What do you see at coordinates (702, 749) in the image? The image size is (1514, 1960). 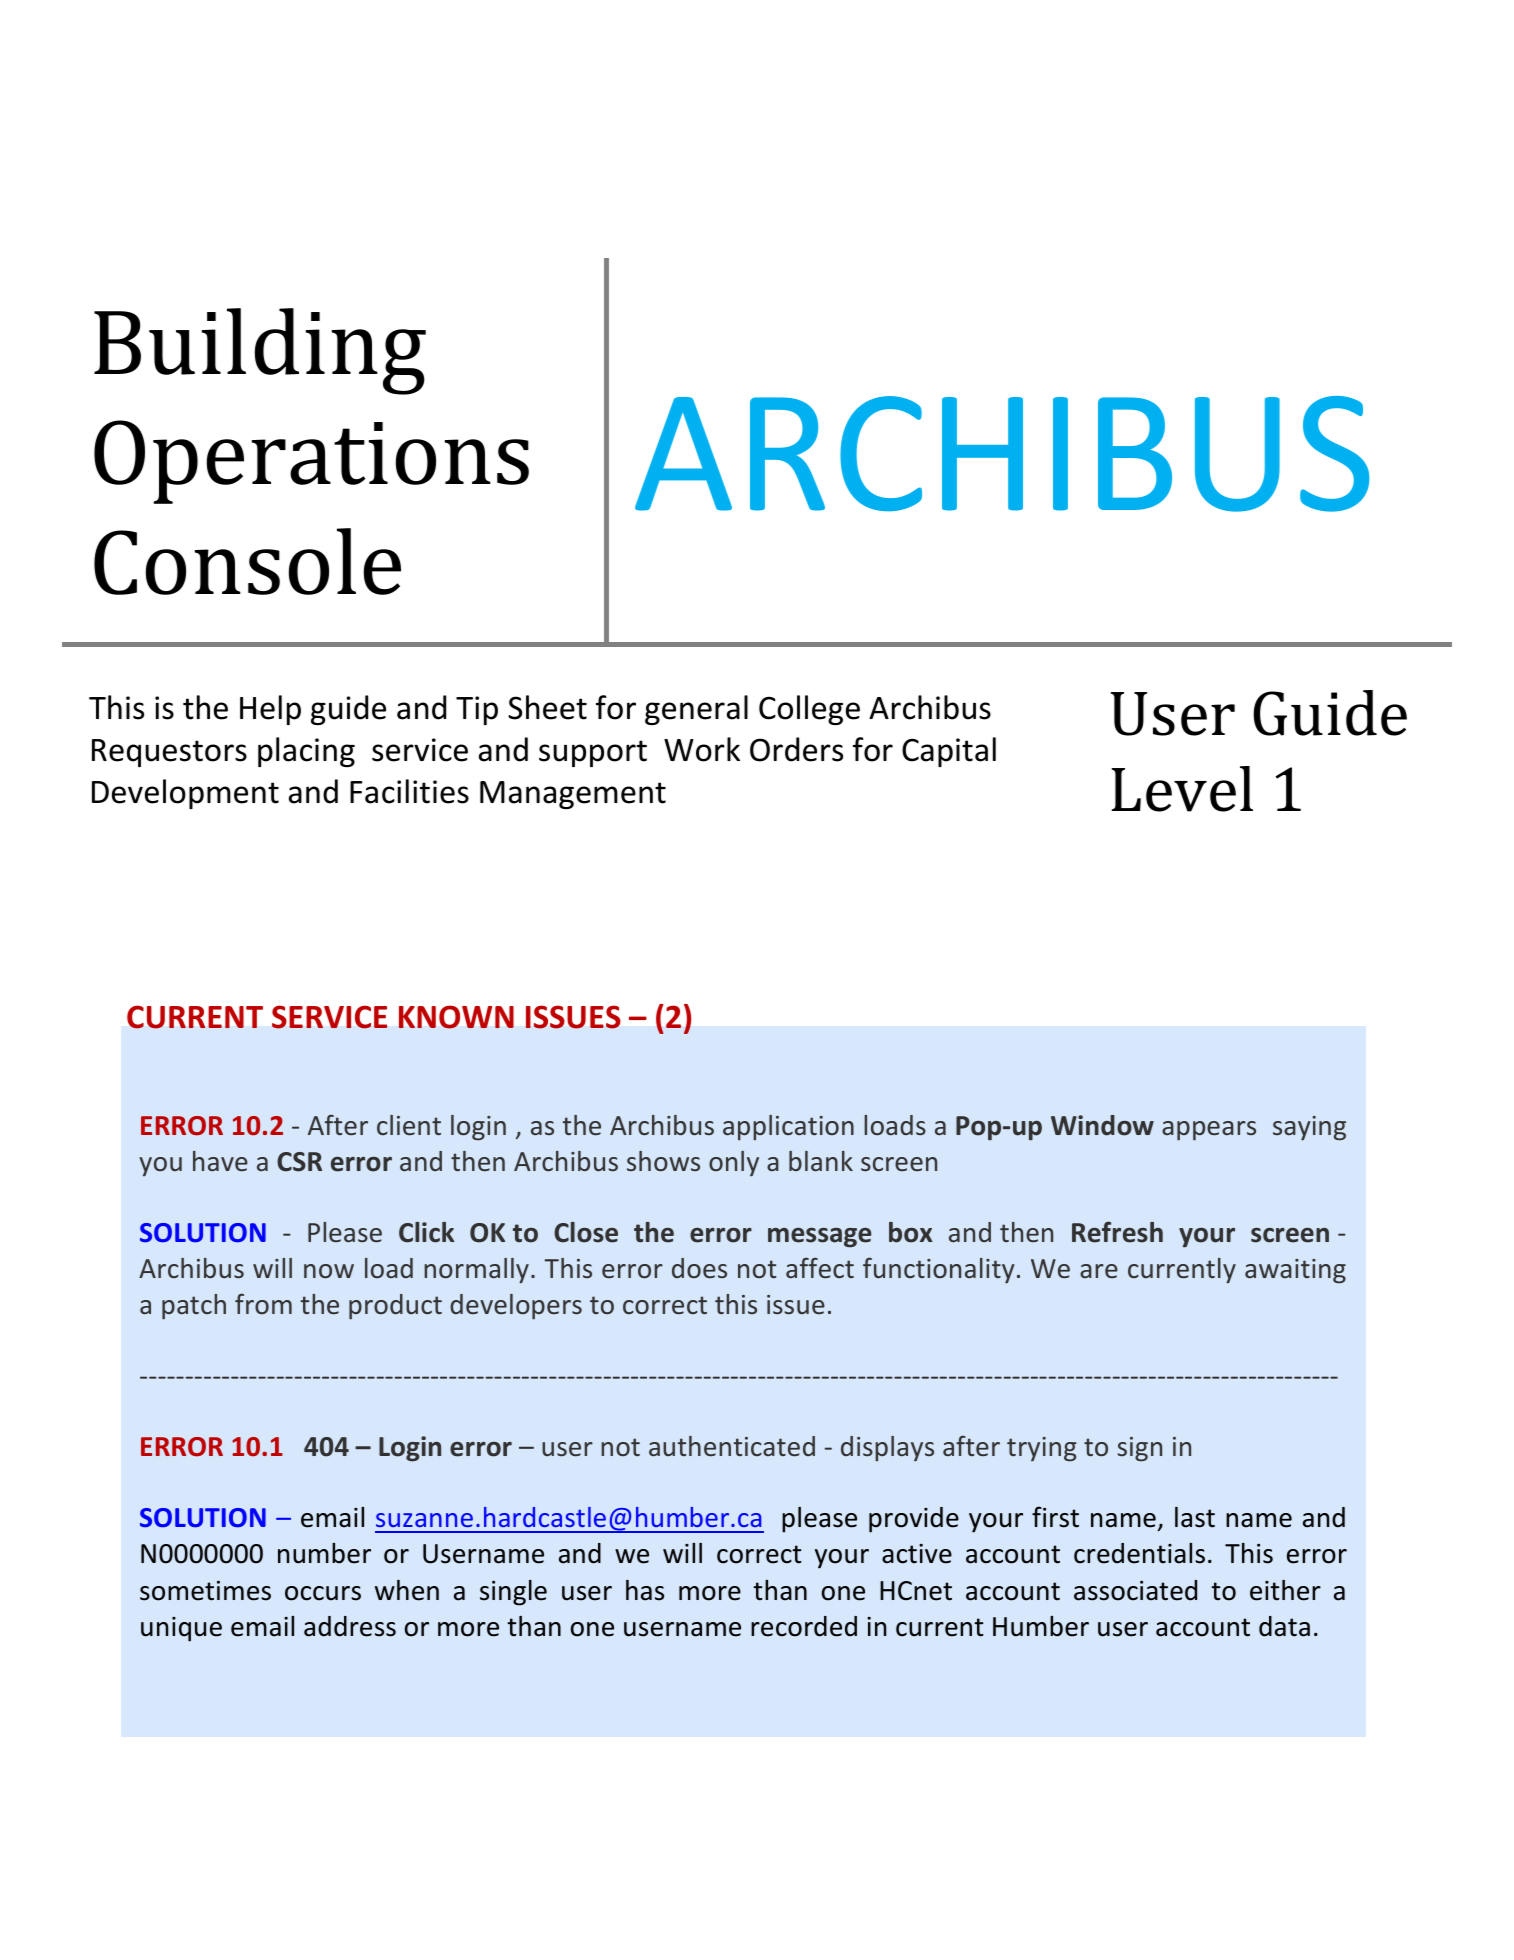 I see `Work` at bounding box center [702, 749].
